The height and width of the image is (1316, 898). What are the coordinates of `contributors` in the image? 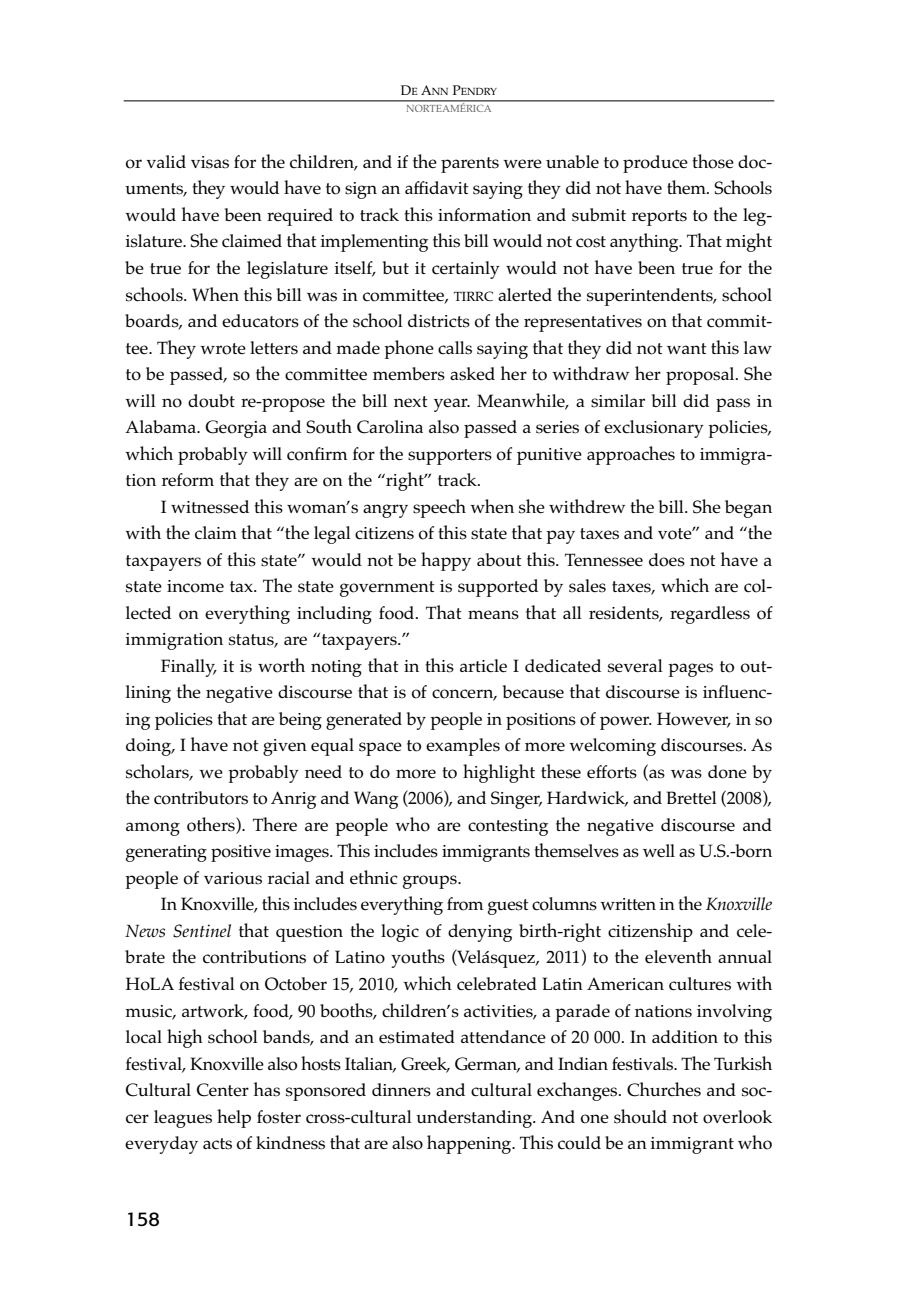 It's located at (201, 798).
